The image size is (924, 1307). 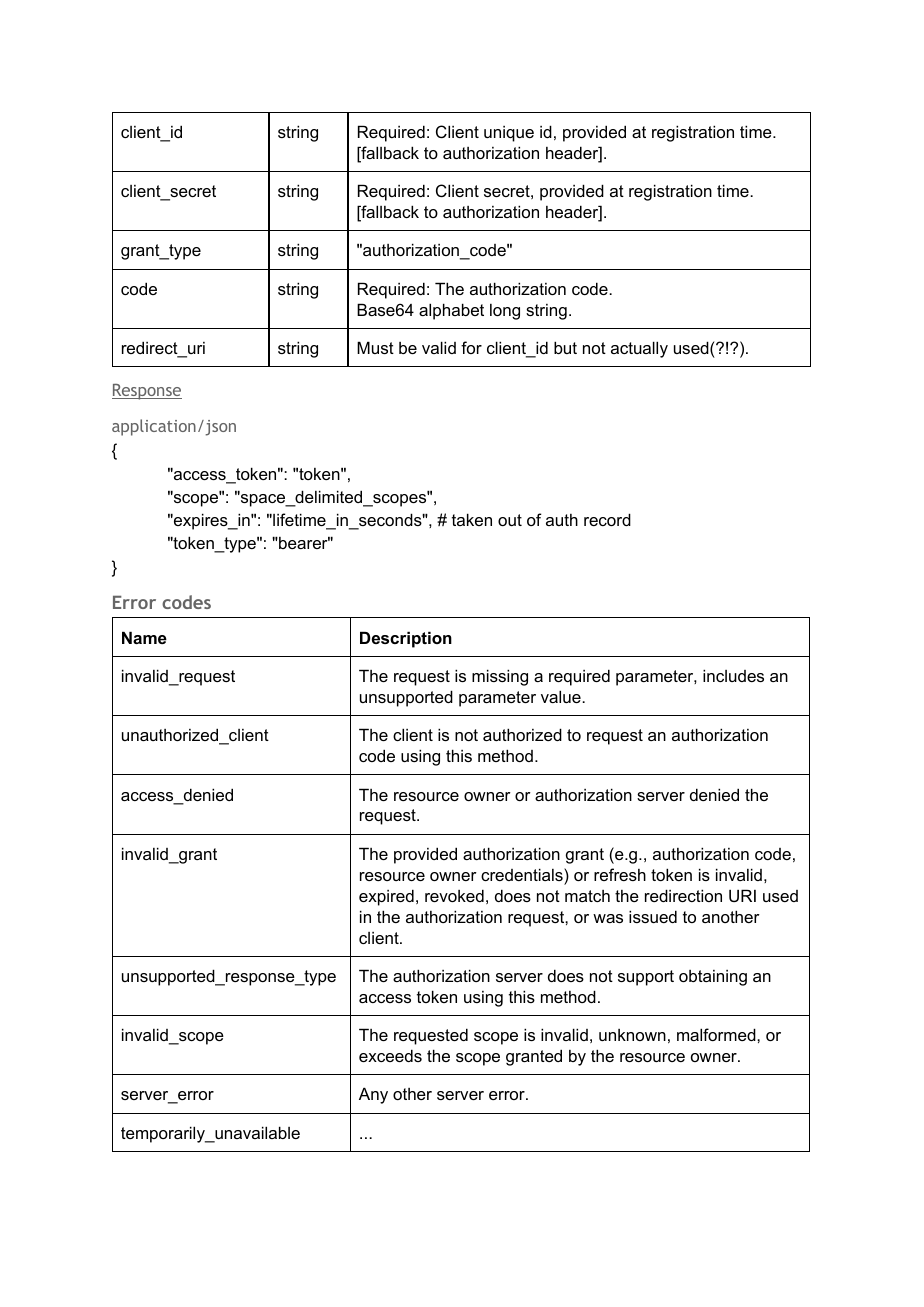 I want to click on unknown, so click(x=632, y=1035).
